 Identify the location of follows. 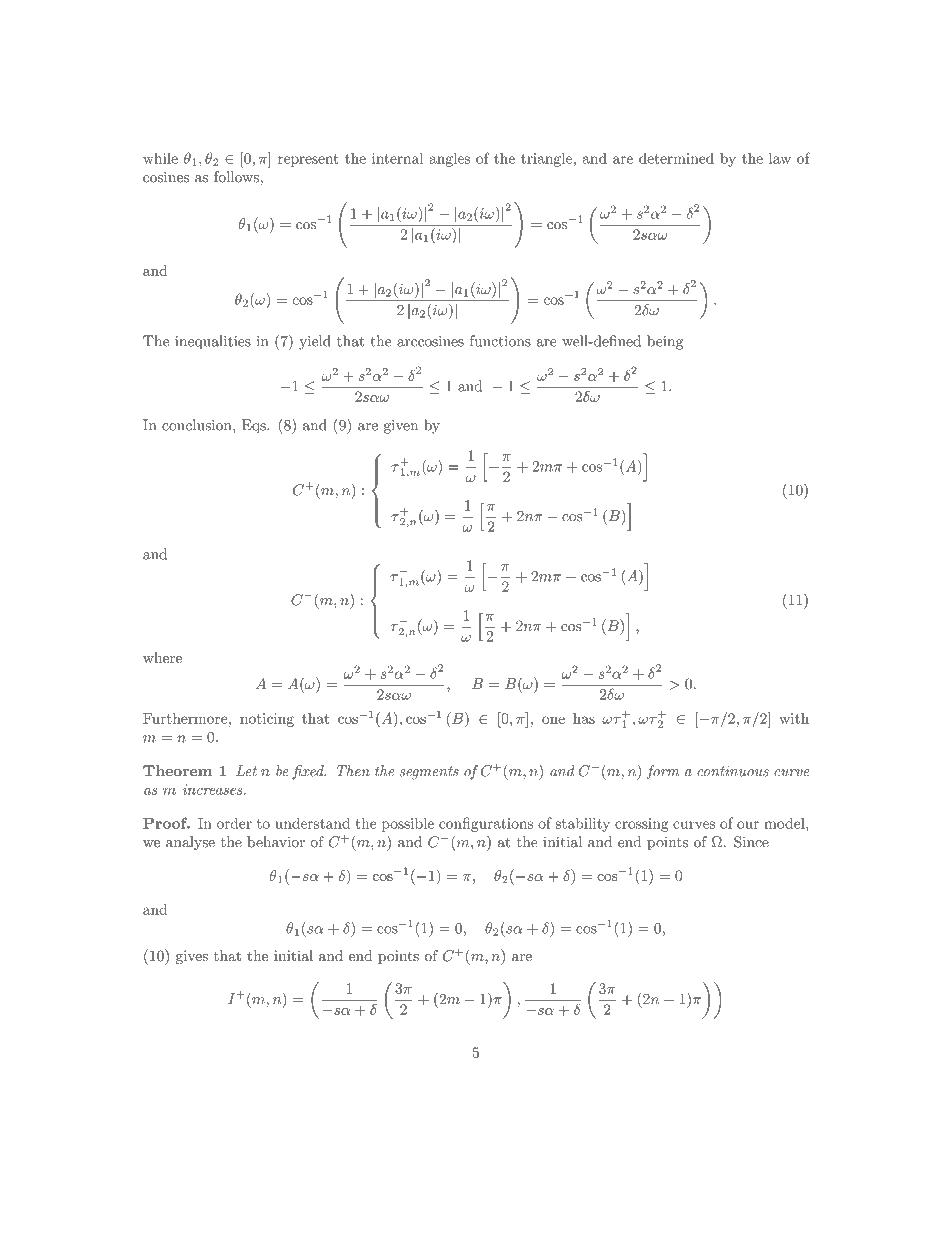
(237, 177).
